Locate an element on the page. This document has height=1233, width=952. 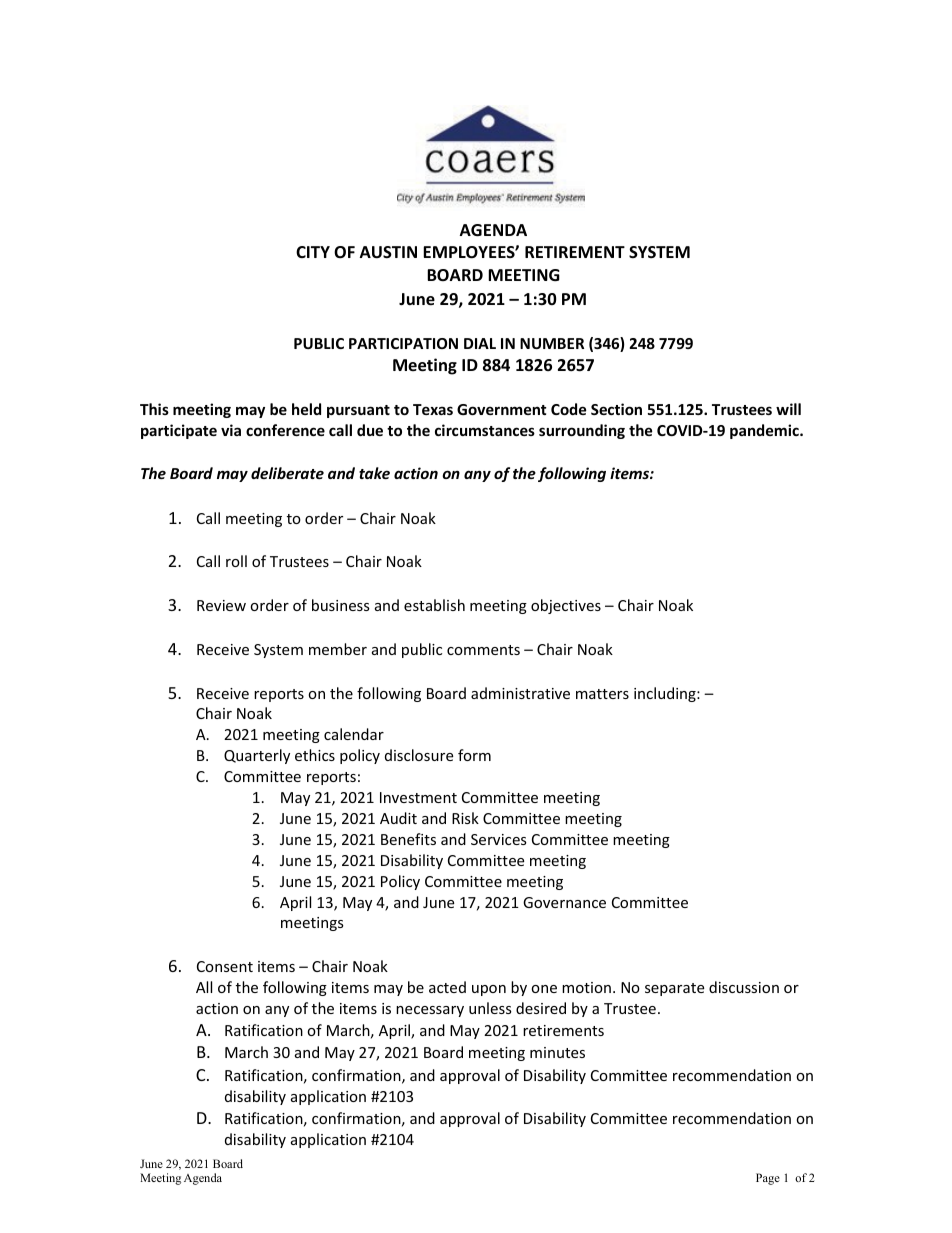
circumstances is located at coordinates (485, 430).
